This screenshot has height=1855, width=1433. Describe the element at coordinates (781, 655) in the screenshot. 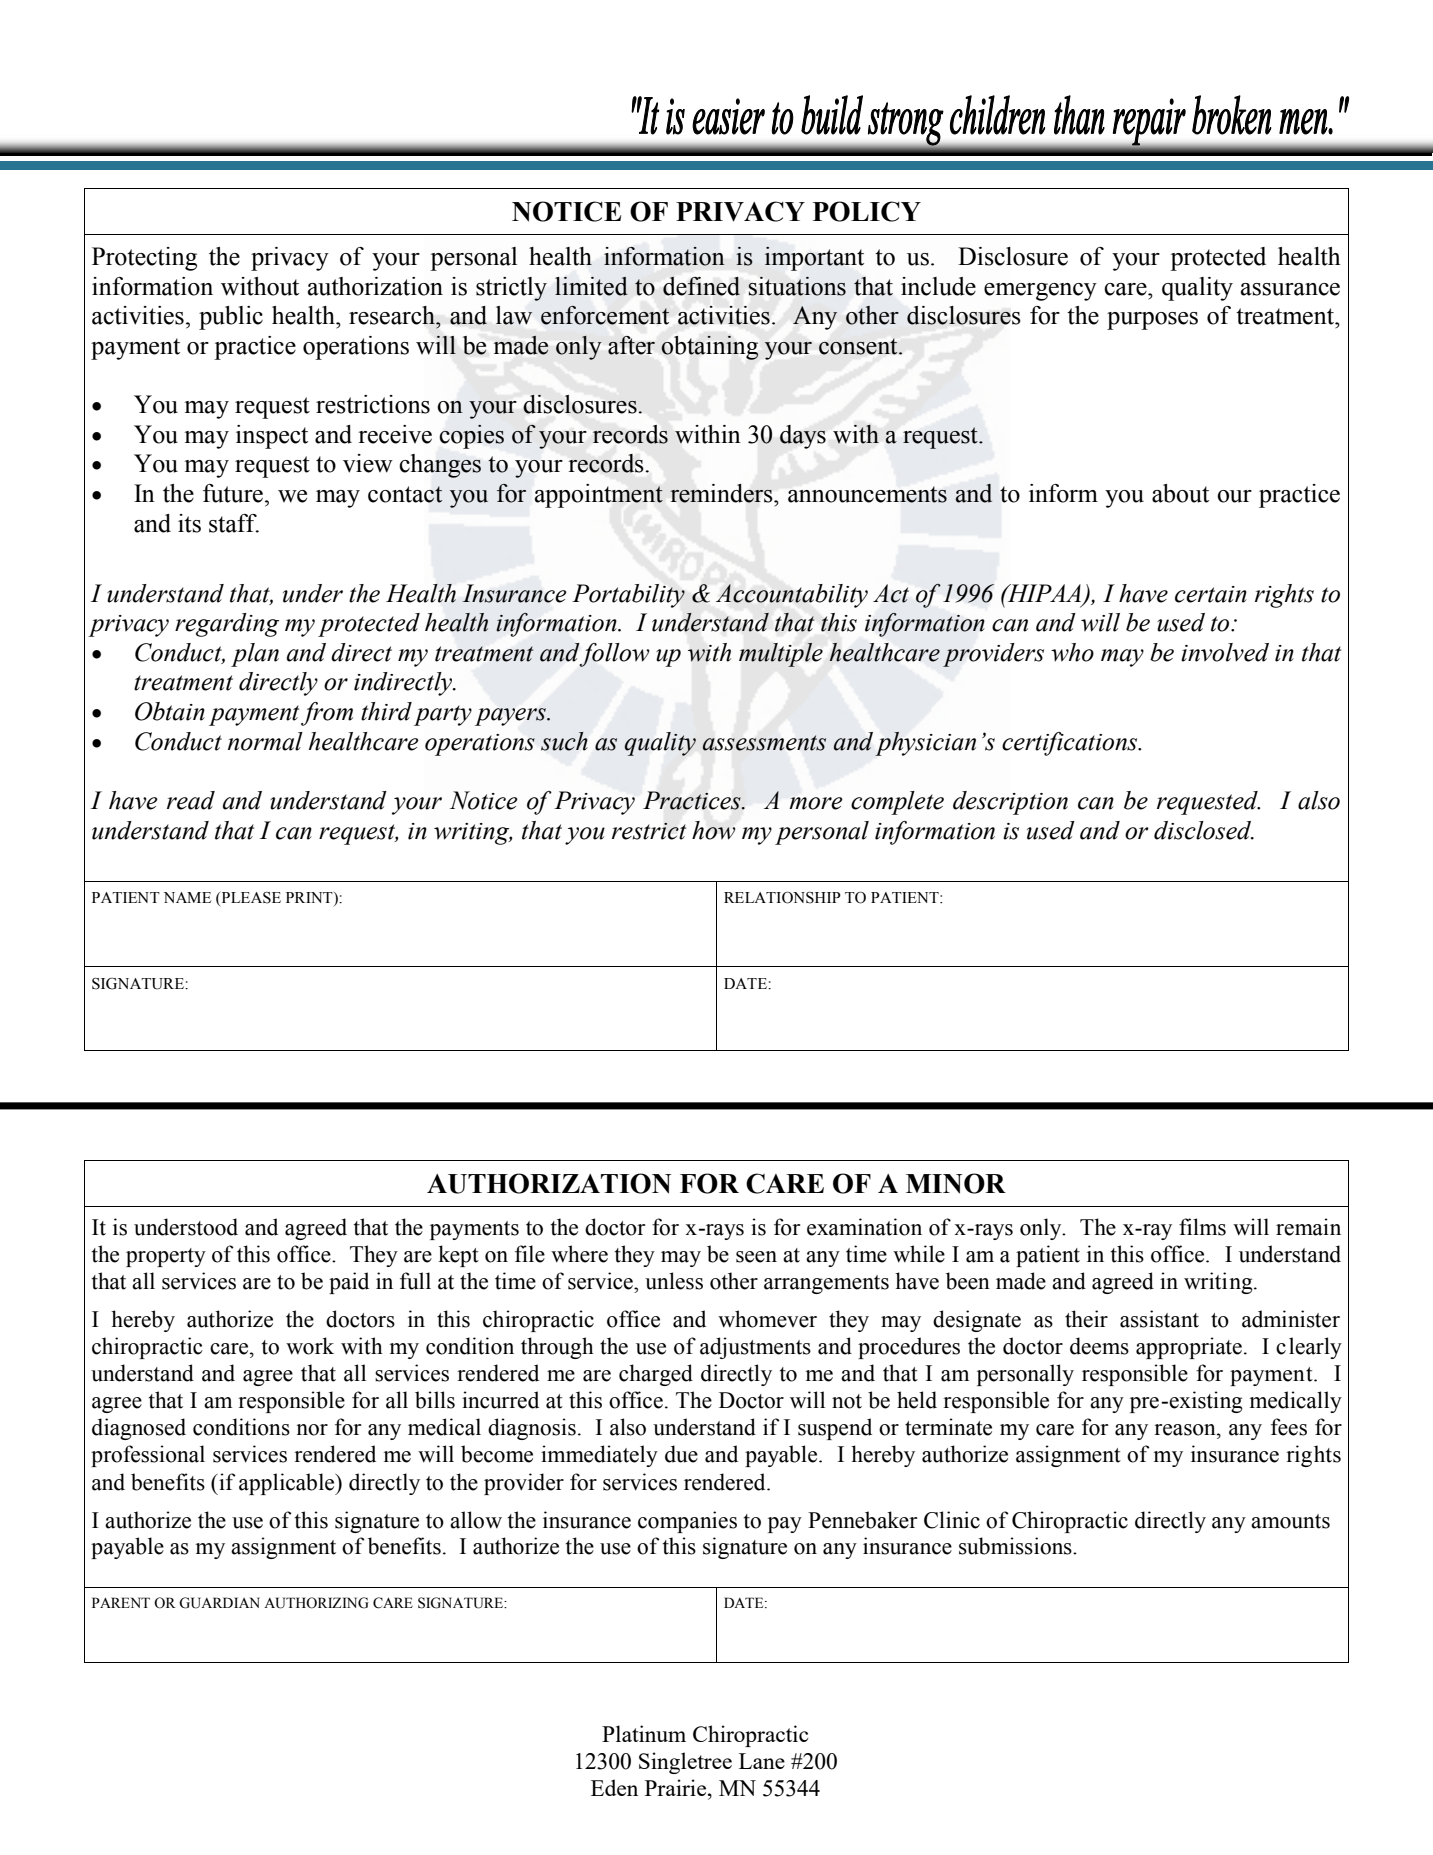

I see `multiple` at that location.
